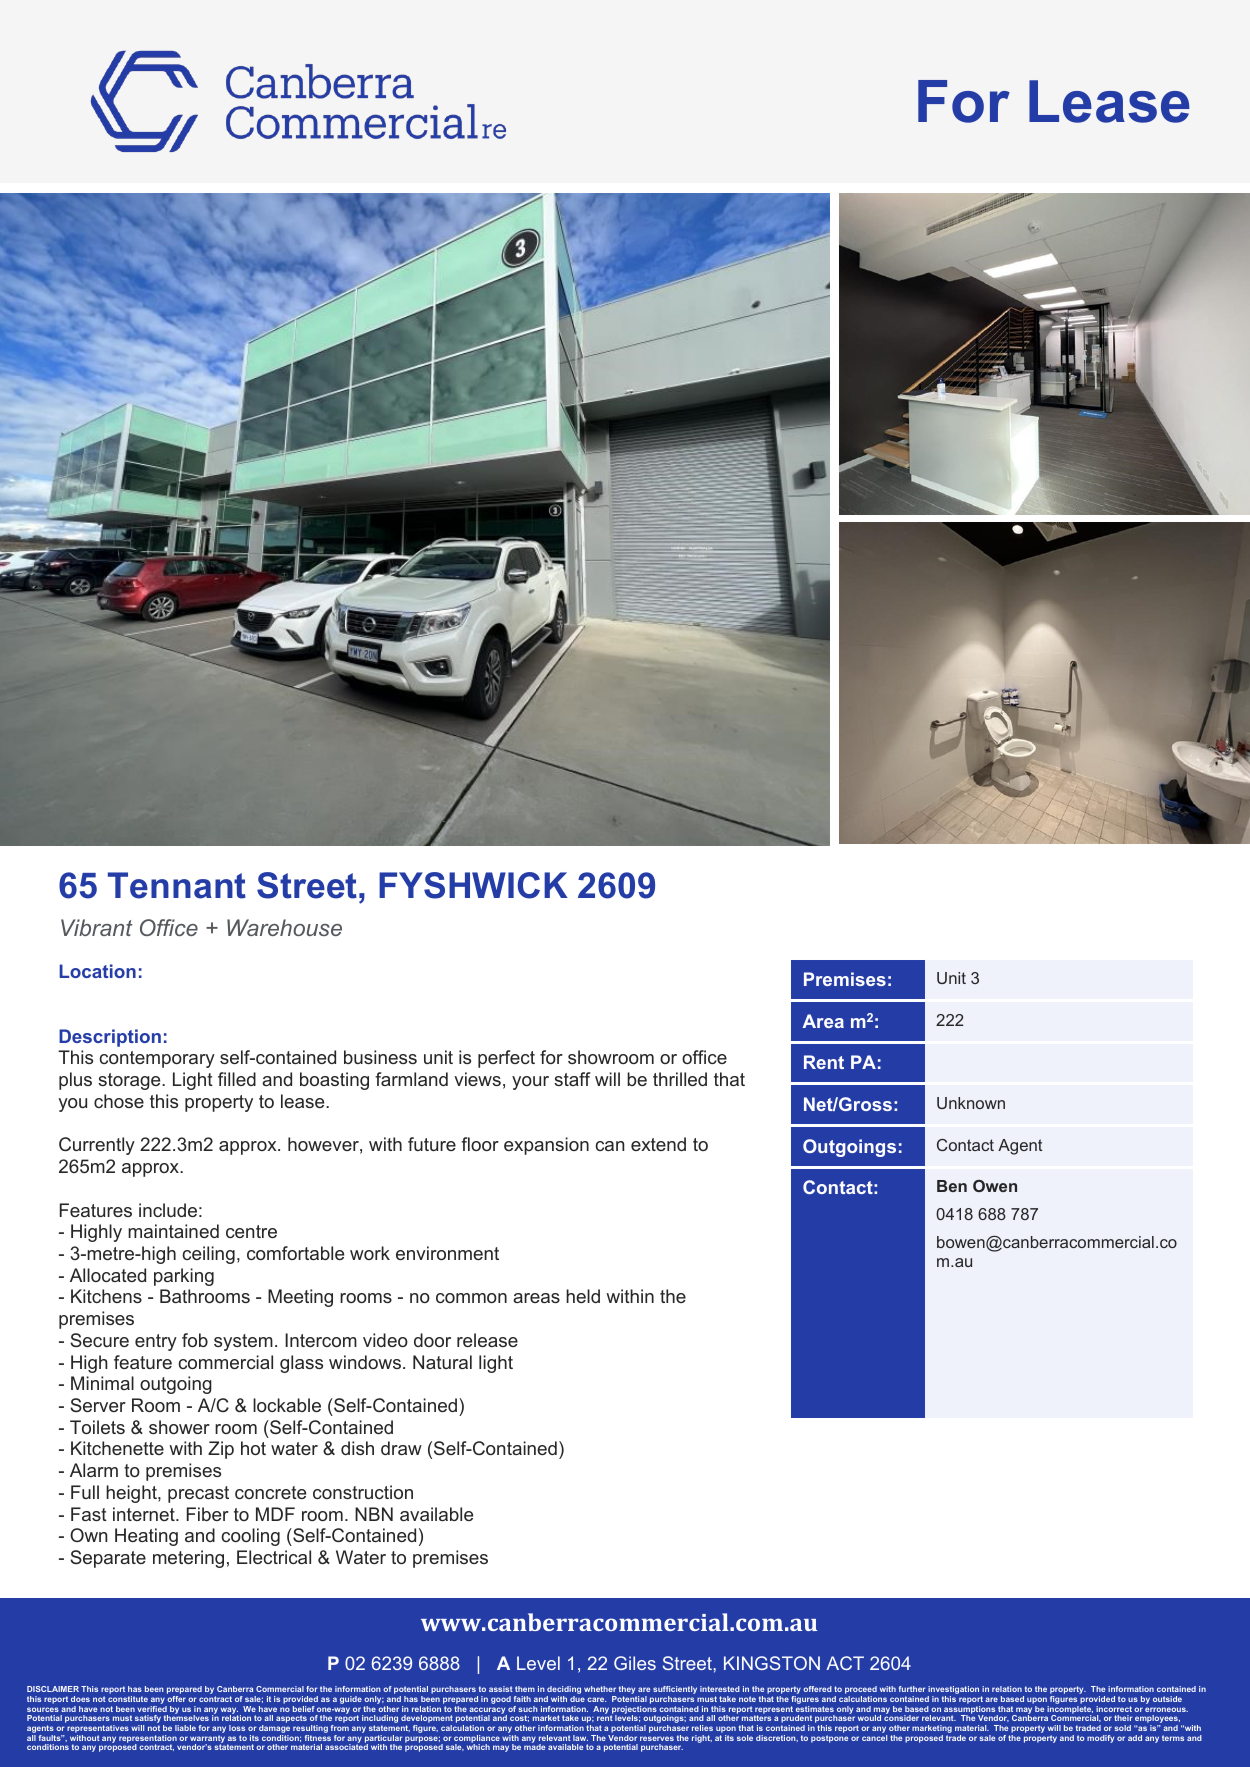 The image size is (1250, 1767). I want to click on care, so click(596, 1699).
